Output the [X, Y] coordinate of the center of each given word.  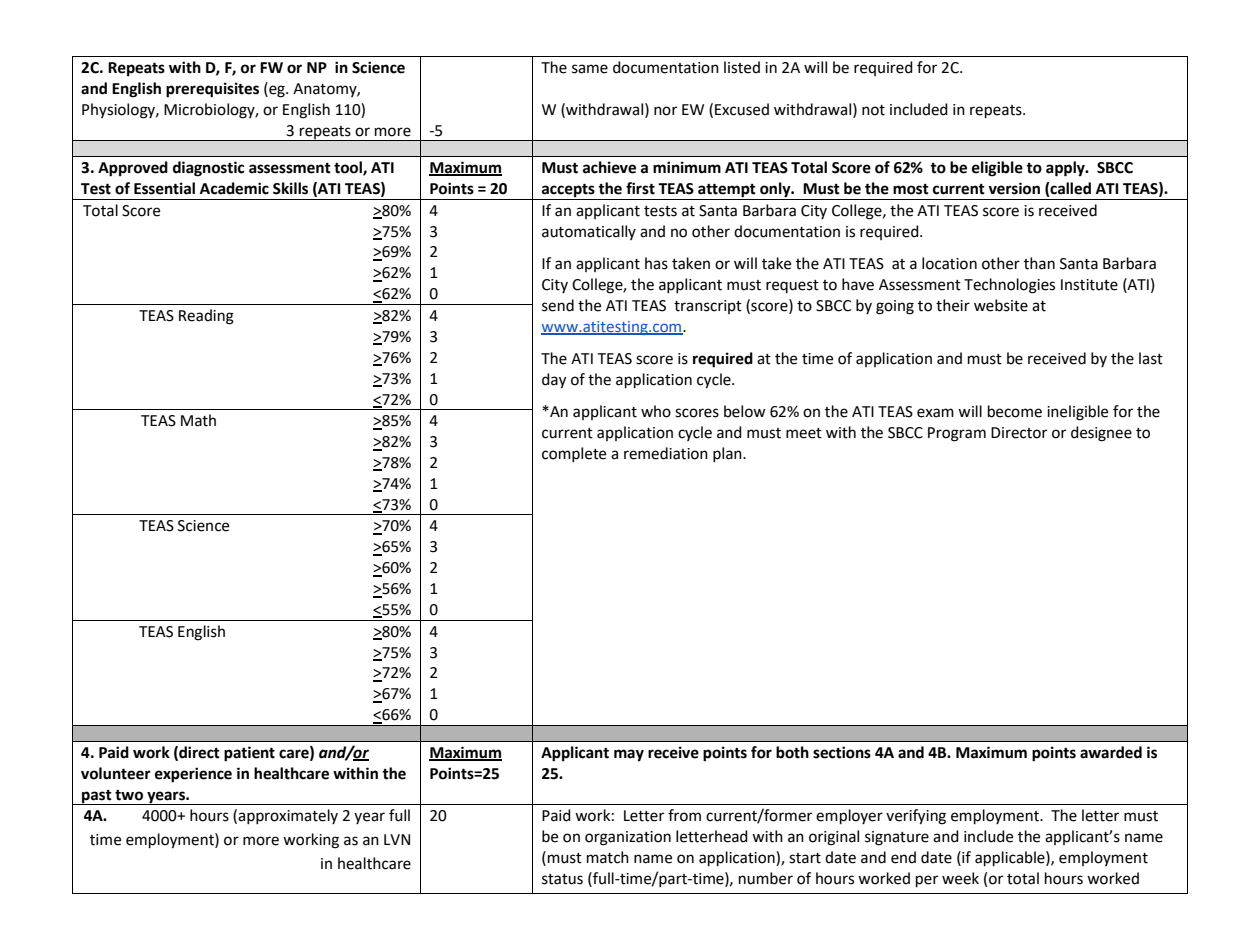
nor [665, 111]
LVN [397, 839]
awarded [1111, 752]
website [1001, 305]
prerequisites [212, 90]
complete [574, 454]
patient [249, 754]
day [554, 381]
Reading [206, 317]
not [873, 110]
